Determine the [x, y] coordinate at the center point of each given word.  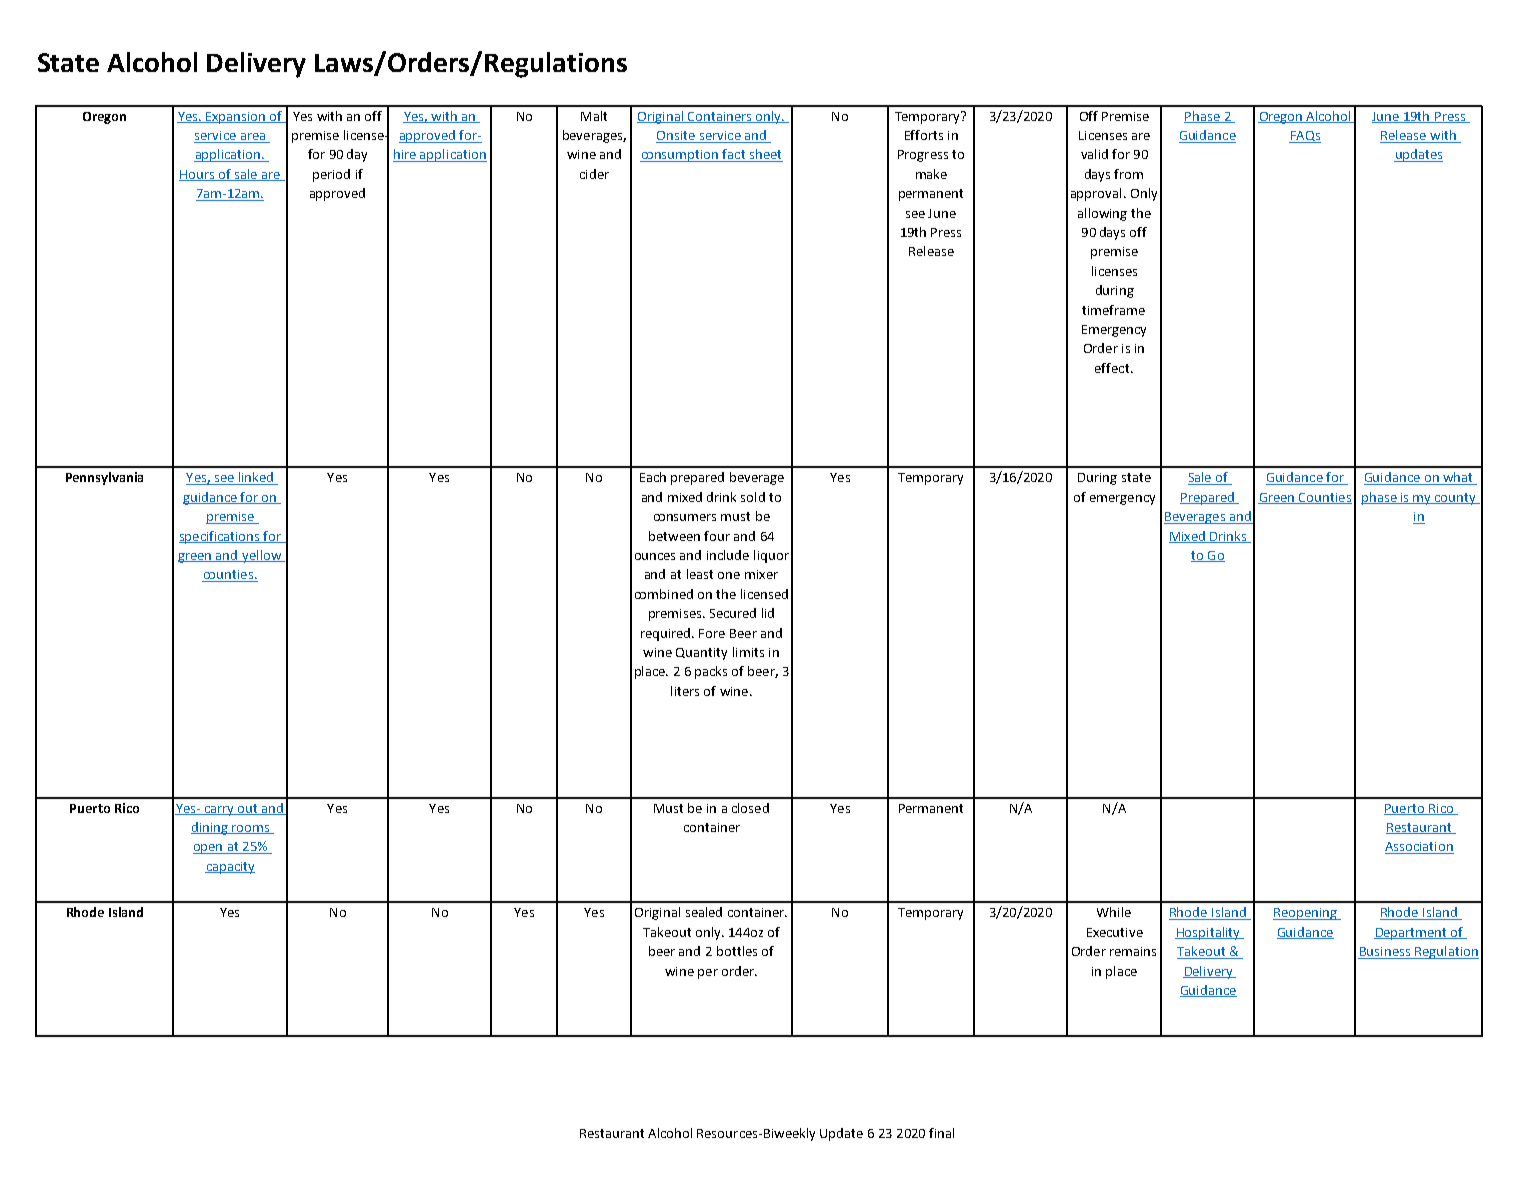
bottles [737, 951]
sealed [704, 912]
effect [1113, 368]
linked [256, 478]
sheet [765, 155]
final [941, 1133]
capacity [230, 868]
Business [1385, 953]
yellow [262, 556]
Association [1419, 848]
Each [653, 477]
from [1128, 174]
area [253, 138]
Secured [733, 613]
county [1455, 499]
